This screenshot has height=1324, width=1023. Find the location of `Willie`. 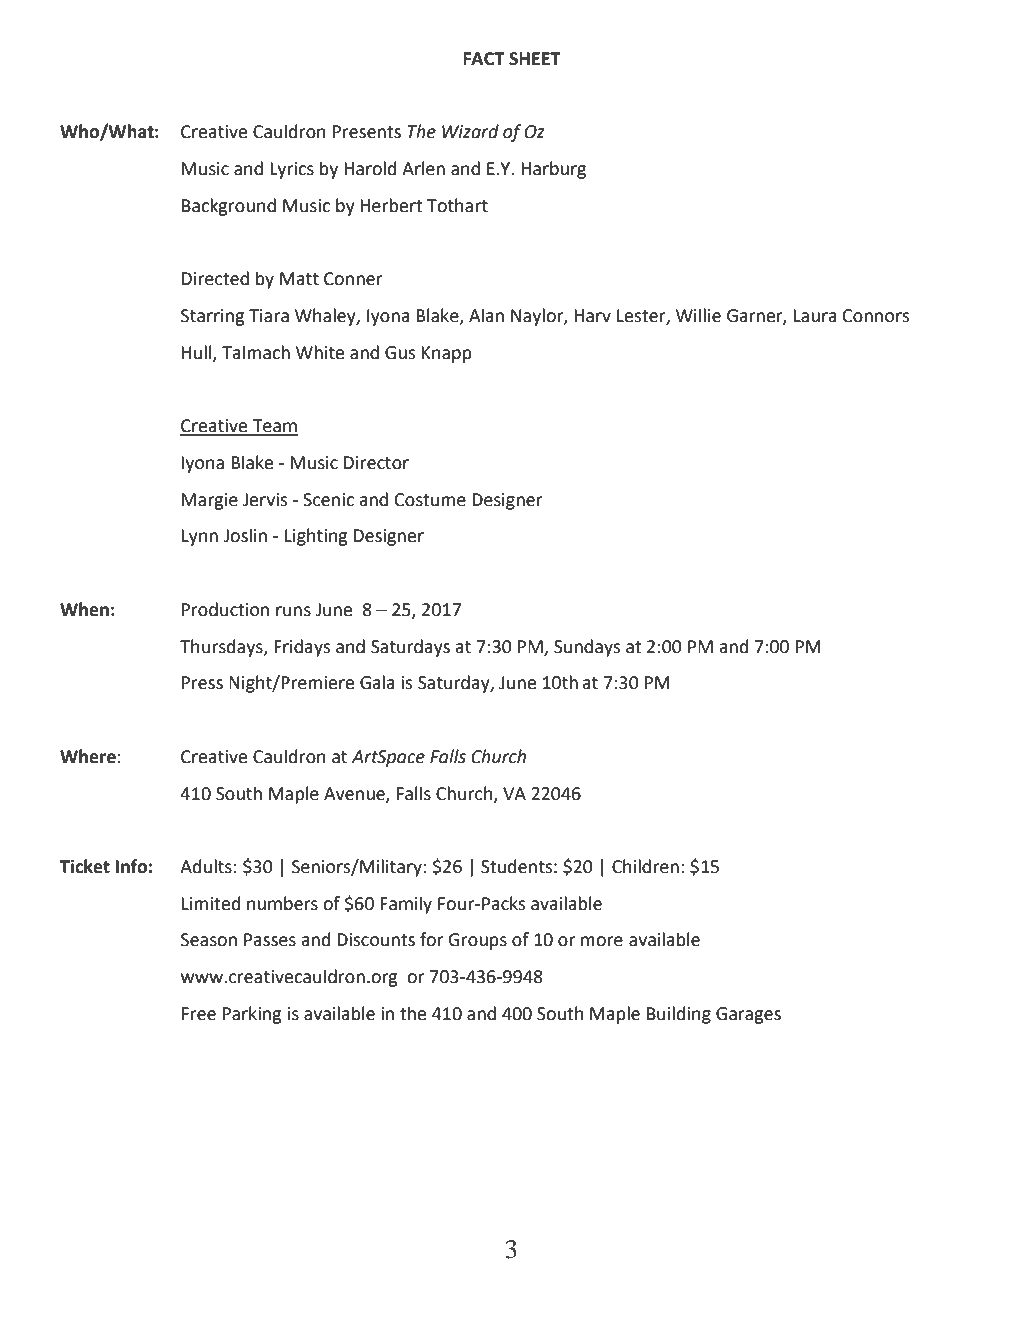

Willie is located at coordinates (698, 315).
